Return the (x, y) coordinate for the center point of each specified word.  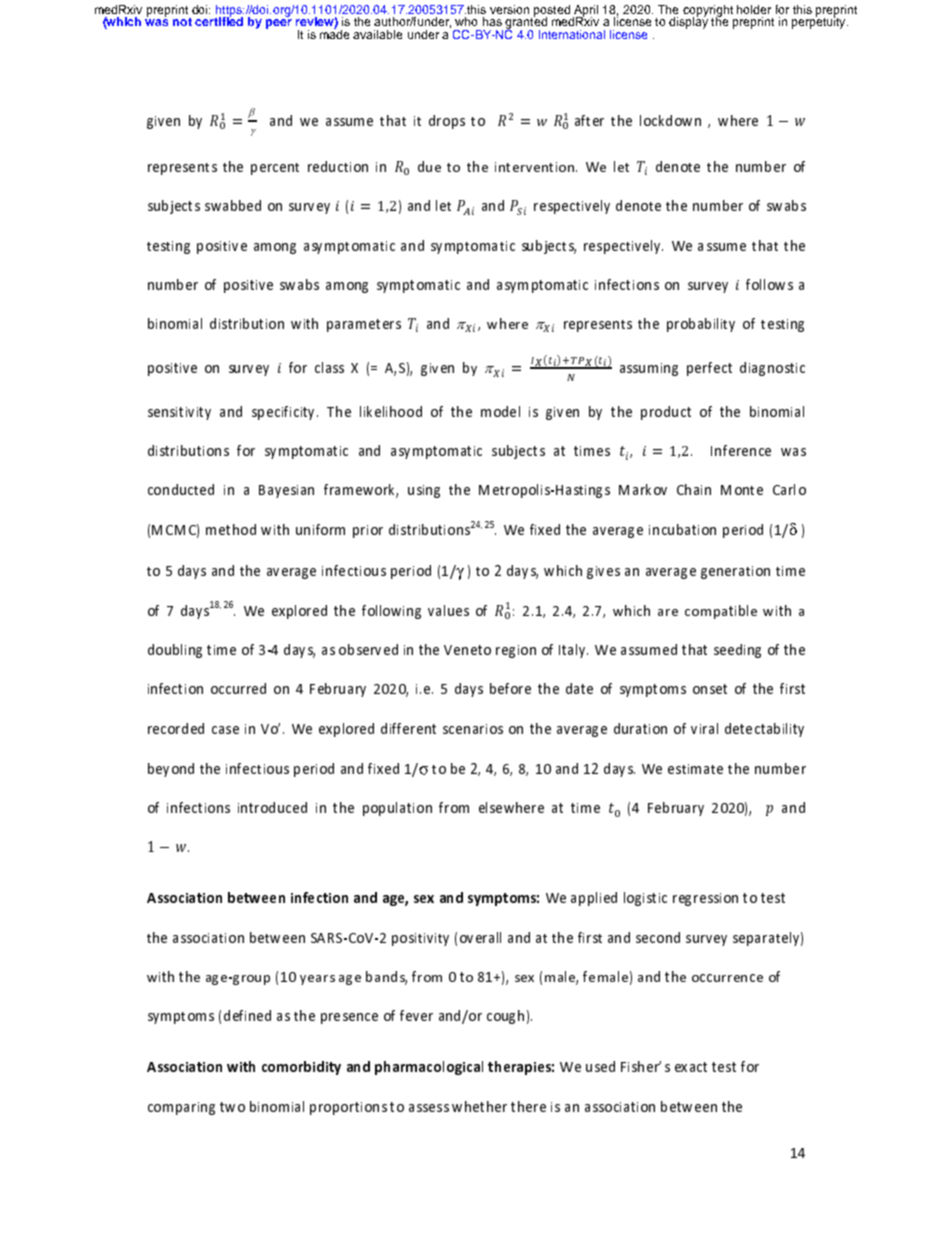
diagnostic (772, 369)
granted (526, 23)
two (232, 1107)
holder (754, 9)
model (500, 411)
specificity (285, 413)
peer (279, 24)
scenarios (473, 729)
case (225, 730)
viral (704, 728)
